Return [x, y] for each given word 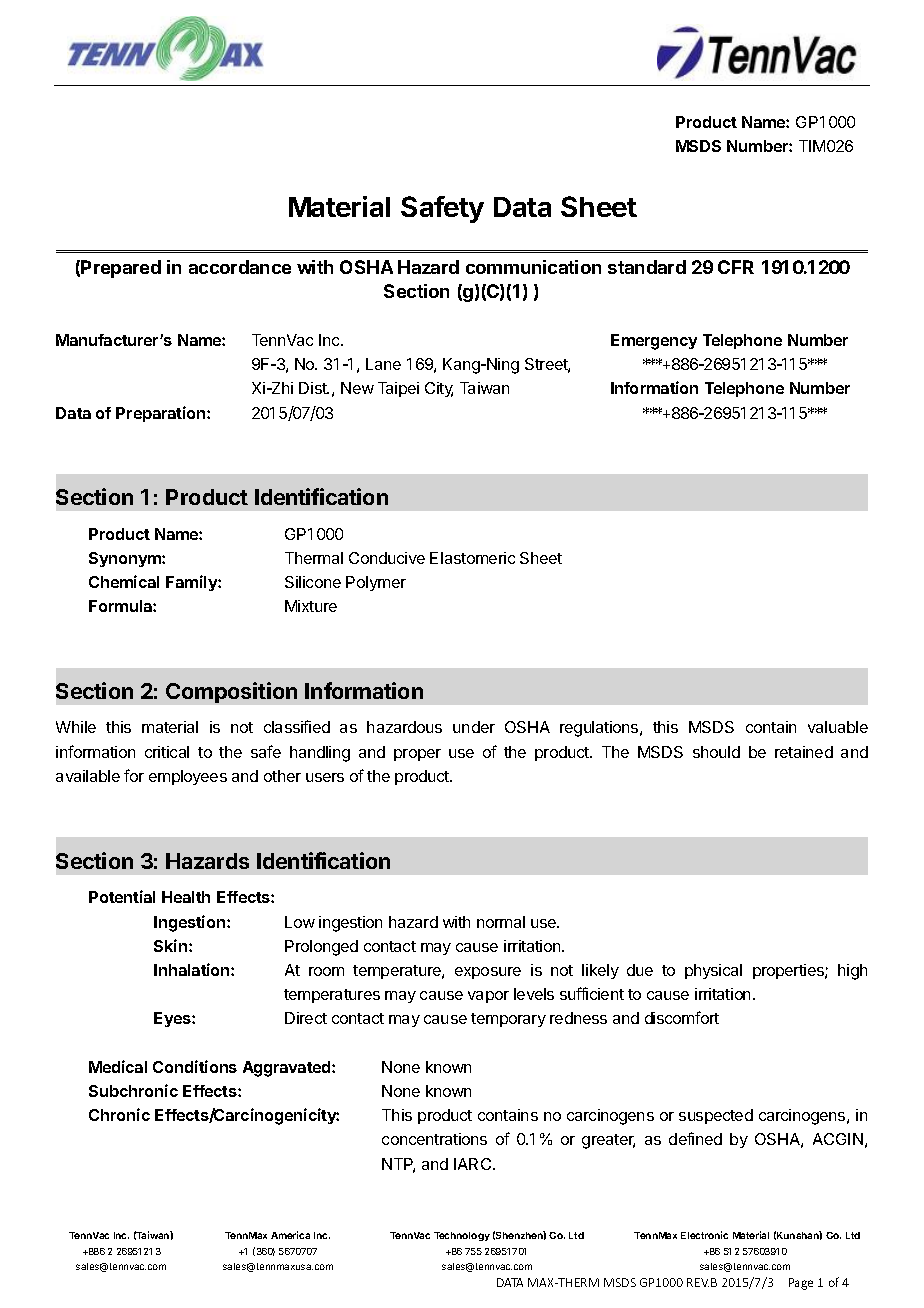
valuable [838, 727]
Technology [462, 1236]
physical [713, 971]
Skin [172, 945]
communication [533, 267]
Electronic [704, 1235]
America [290, 1235]
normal [501, 922]
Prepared [121, 269]
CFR [736, 267]
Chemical [124, 581]
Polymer [376, 583]
